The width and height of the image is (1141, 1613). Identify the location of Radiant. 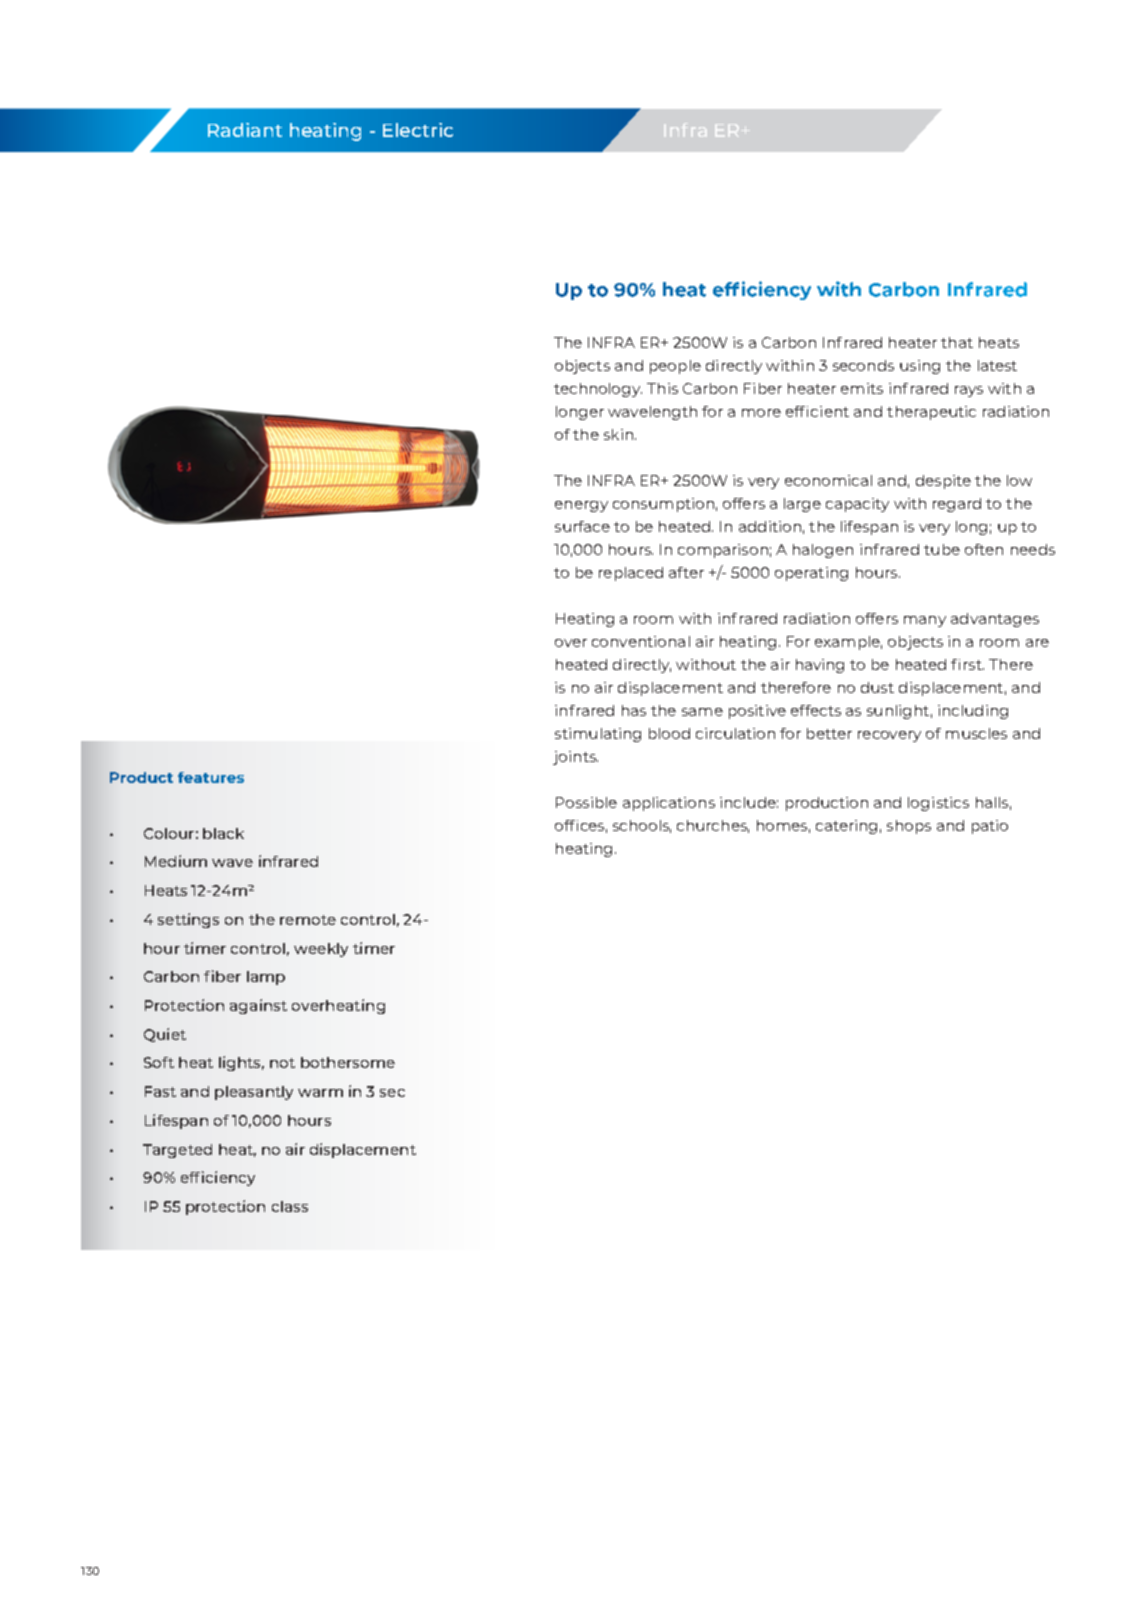
(245, 130).
